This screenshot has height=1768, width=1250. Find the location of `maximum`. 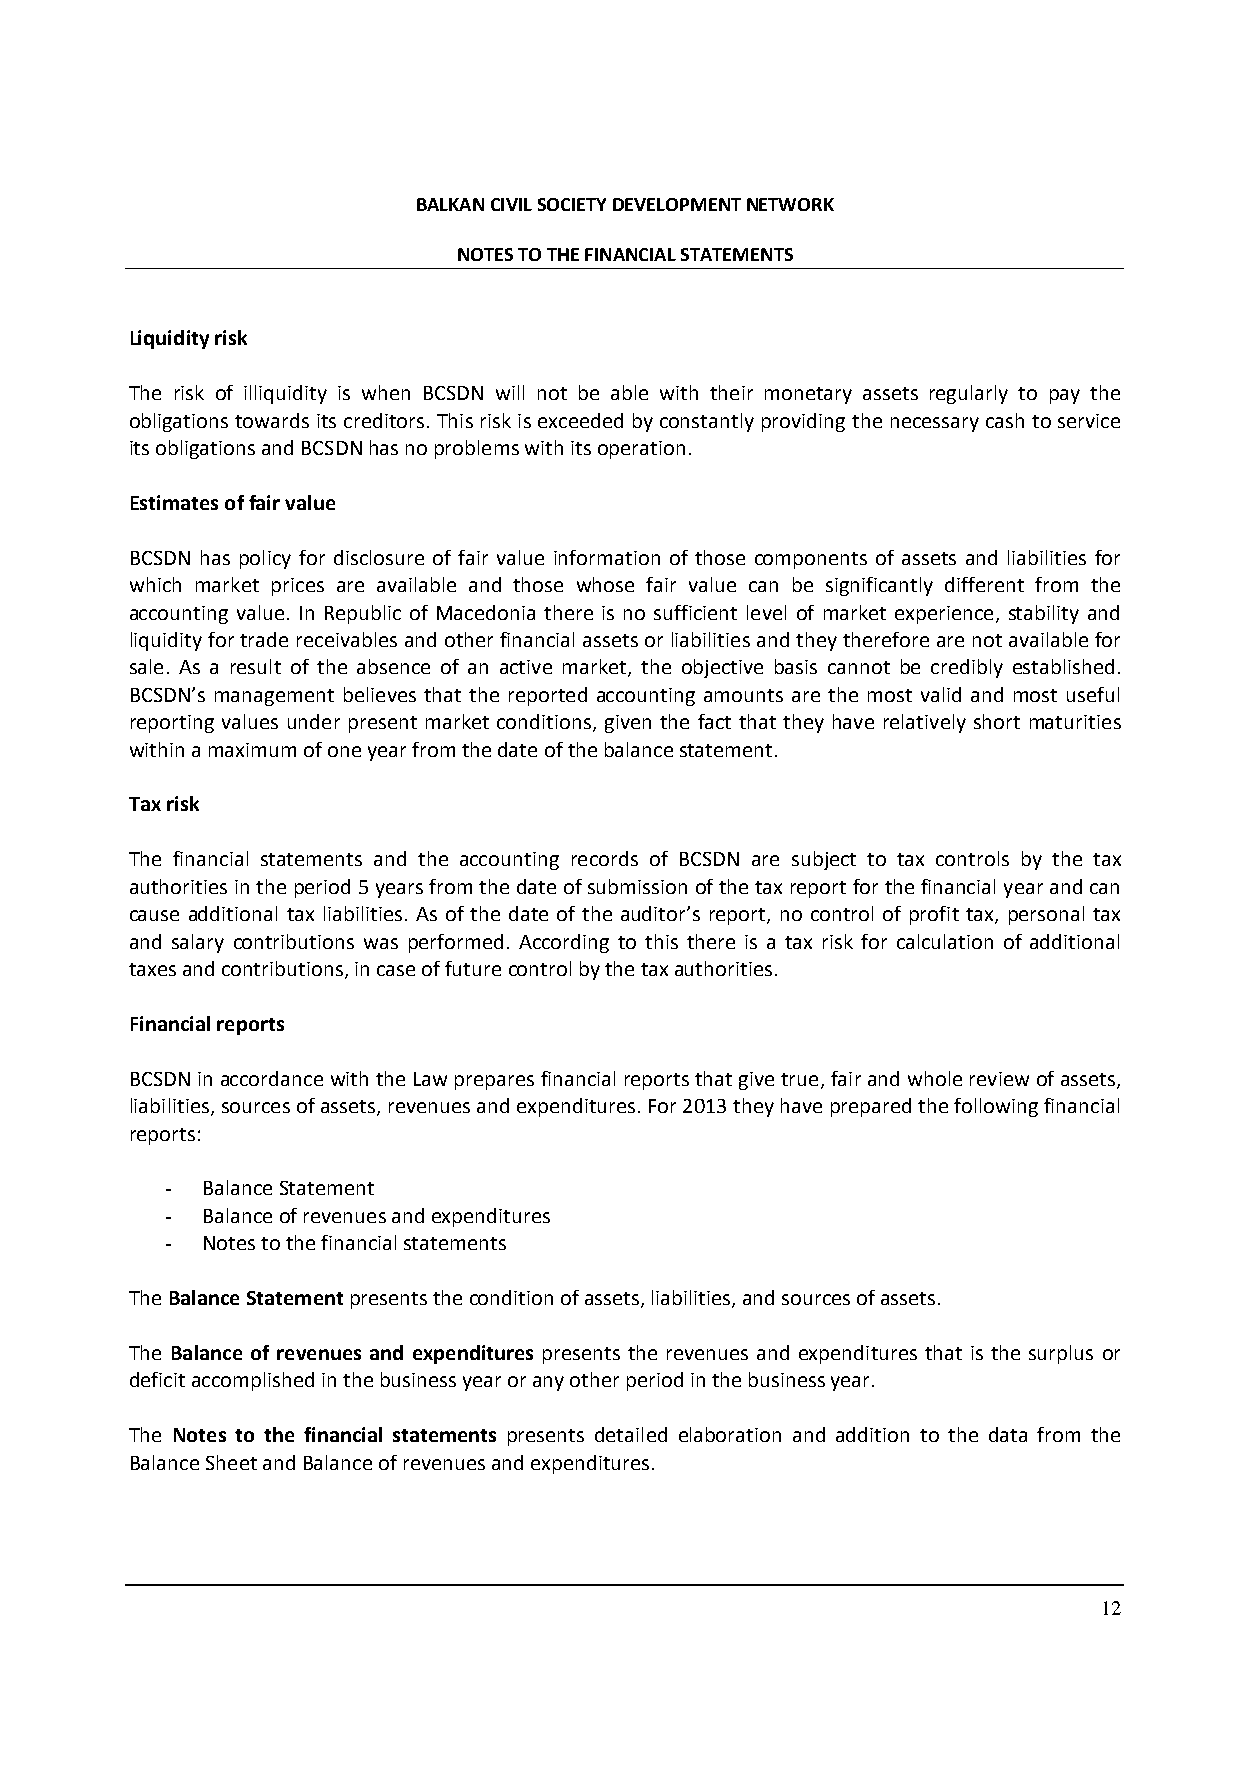

maximum is located at coordinates (252, 750).
